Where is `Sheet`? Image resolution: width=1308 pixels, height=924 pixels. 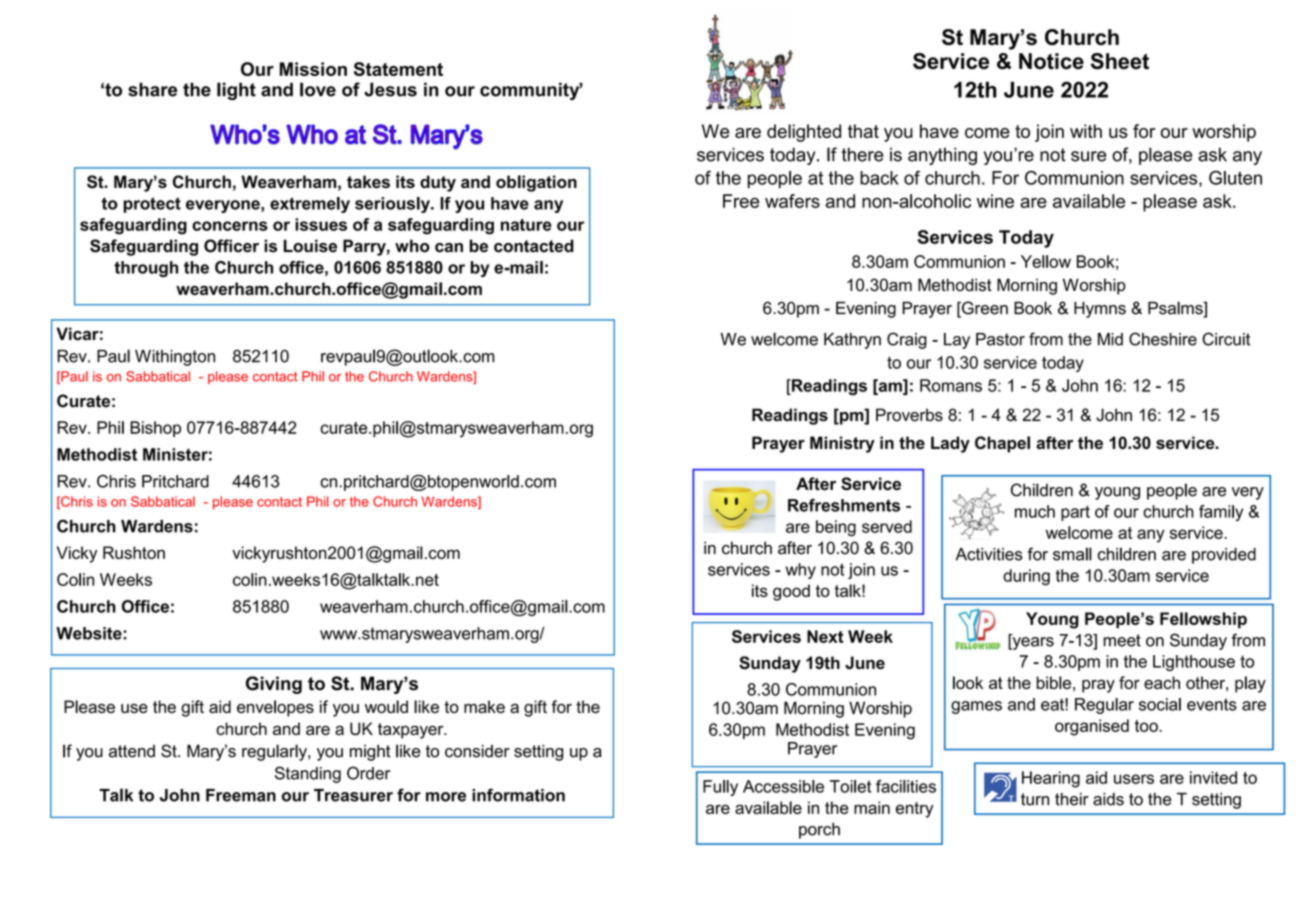 Sheet is located at coordinates (1120, 61).
